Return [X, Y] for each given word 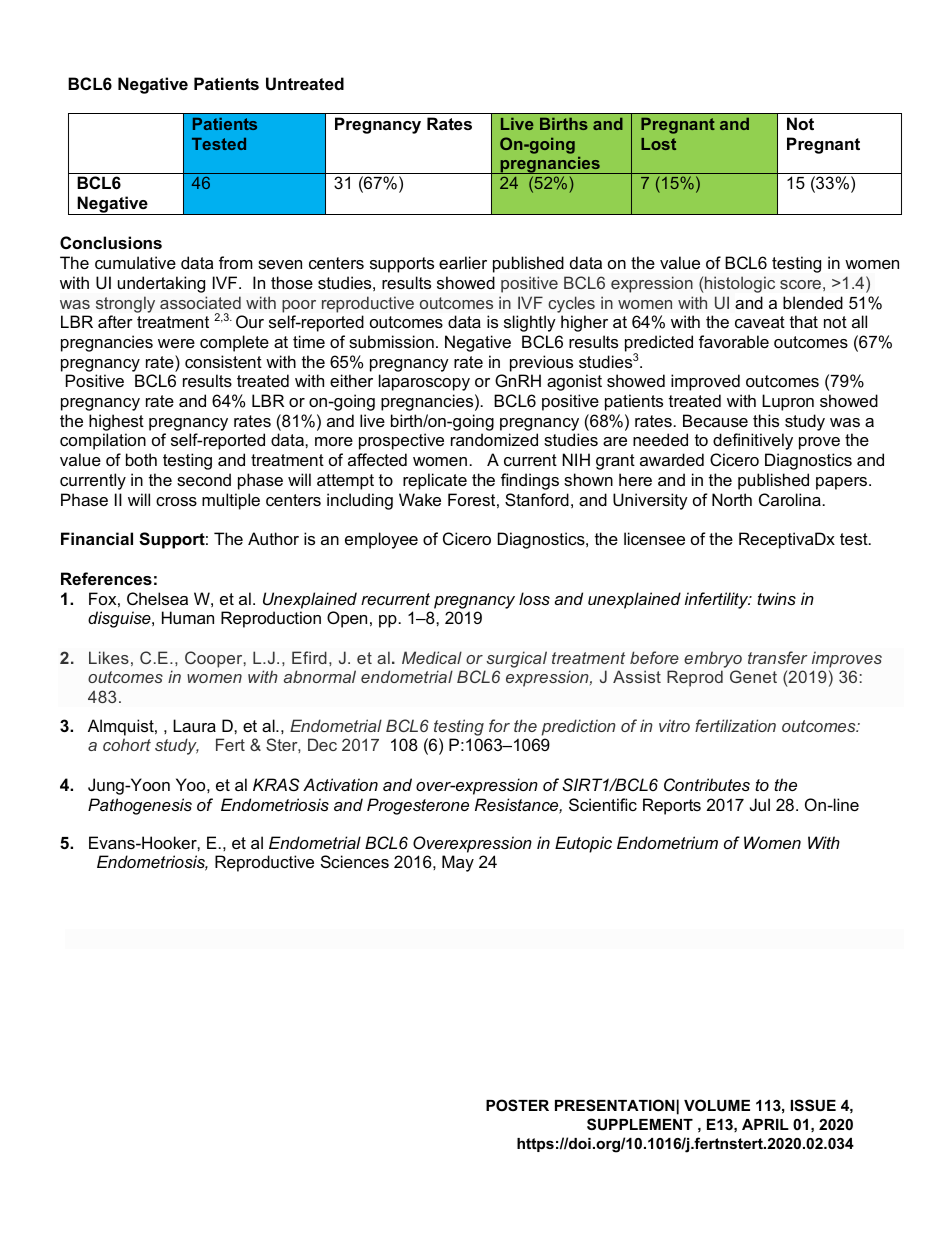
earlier [463, 262]
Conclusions [111, 242]
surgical [516, 659]
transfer [778, 657]
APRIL [765, 1124]
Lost [658, 144]
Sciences [355, 861]
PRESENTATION [615, 1105]
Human [188, 617]
